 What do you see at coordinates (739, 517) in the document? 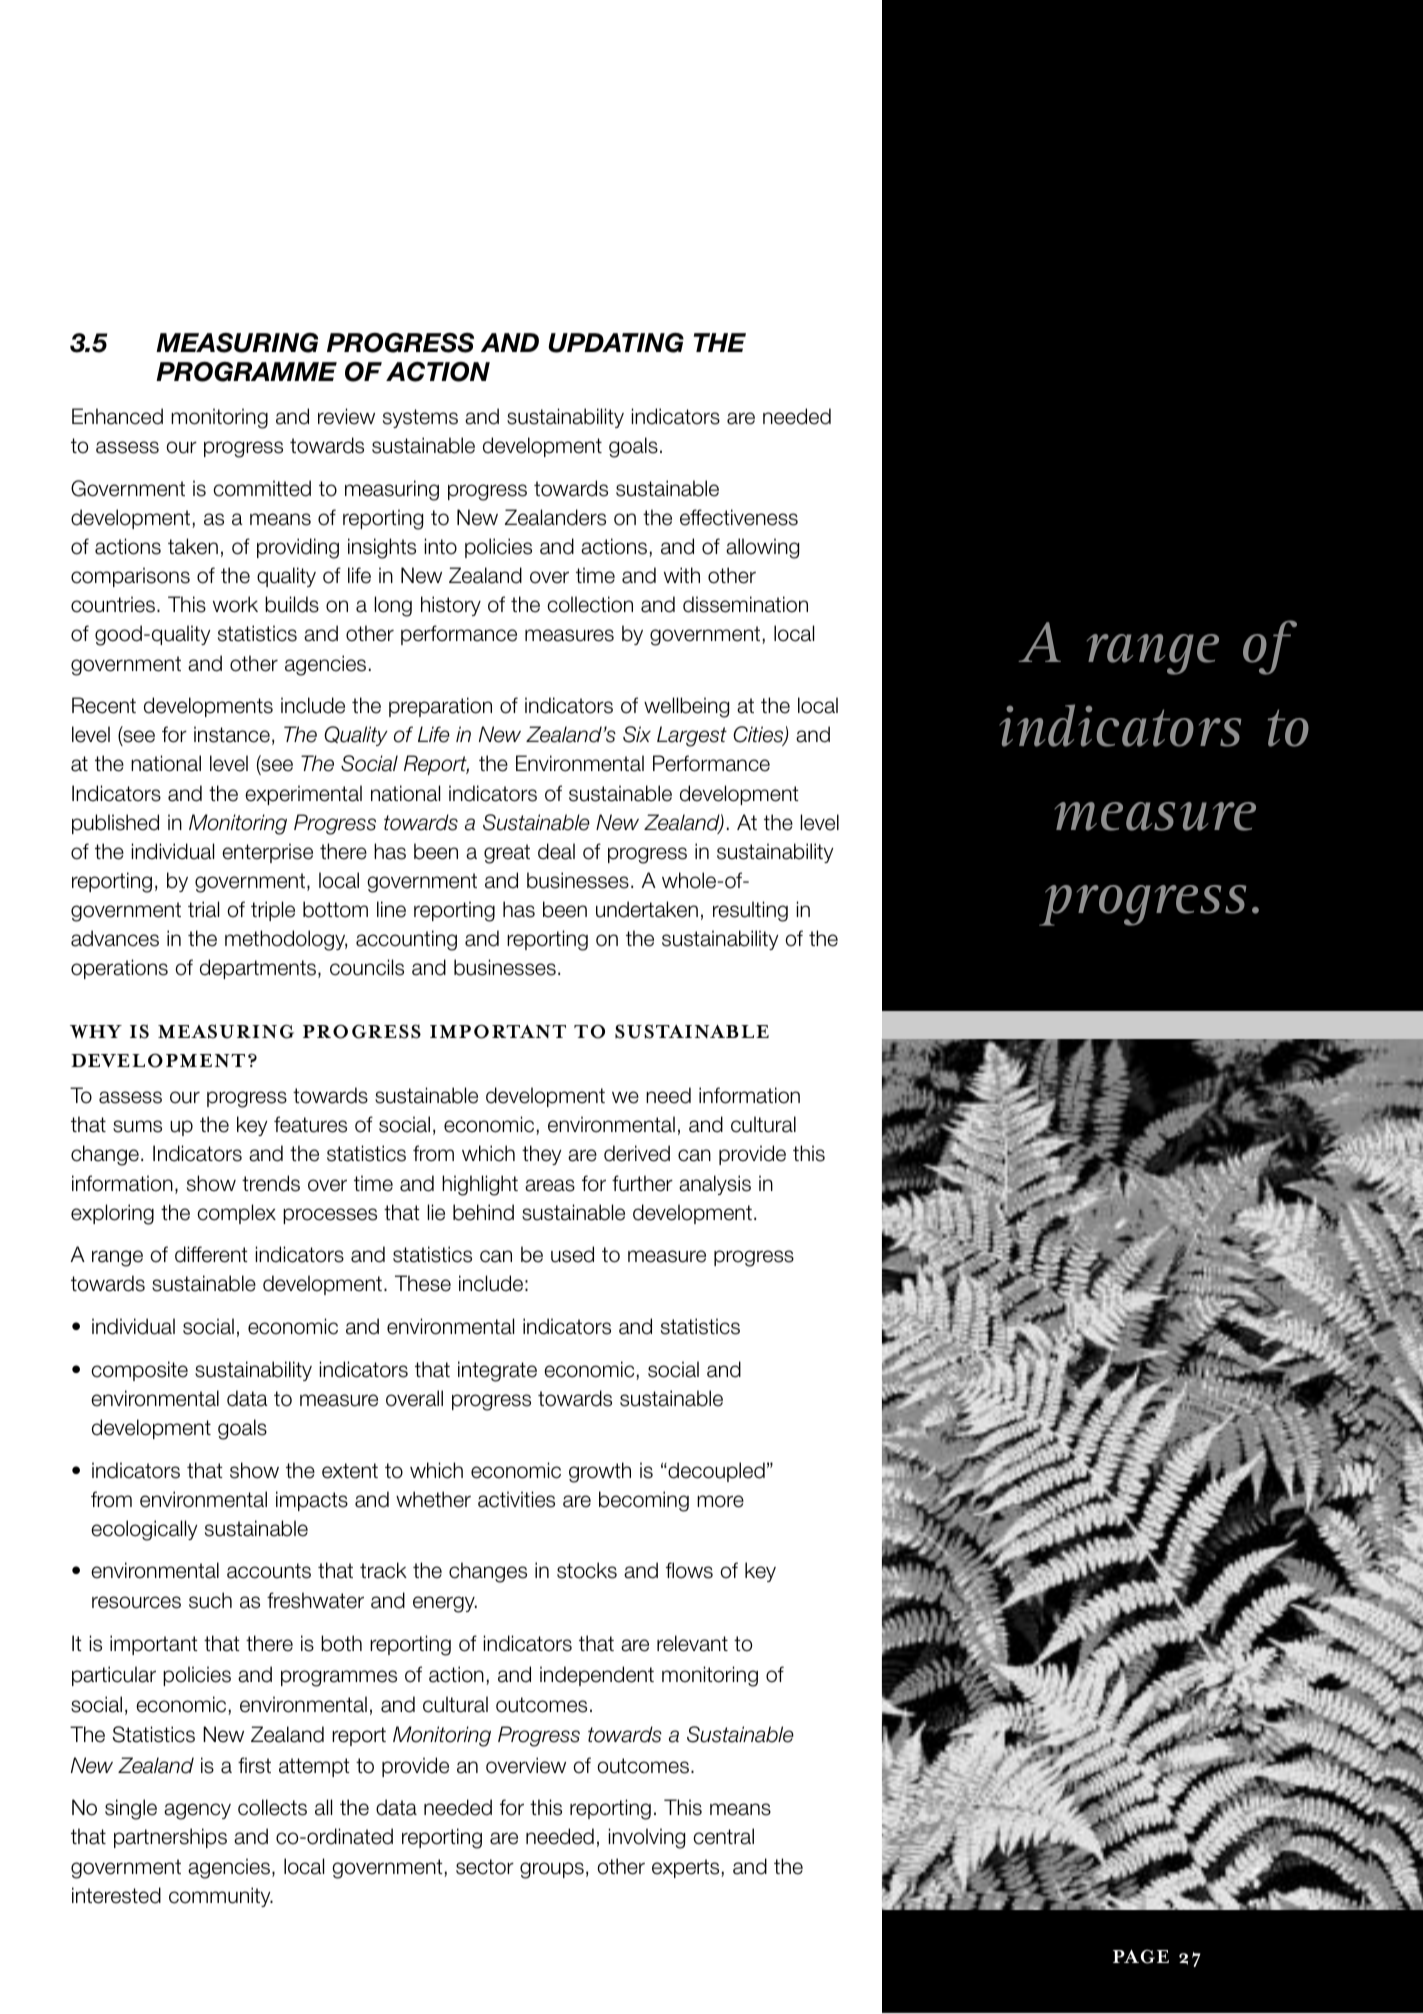
I see `effectiveness` at bounding box center [739, 517].
